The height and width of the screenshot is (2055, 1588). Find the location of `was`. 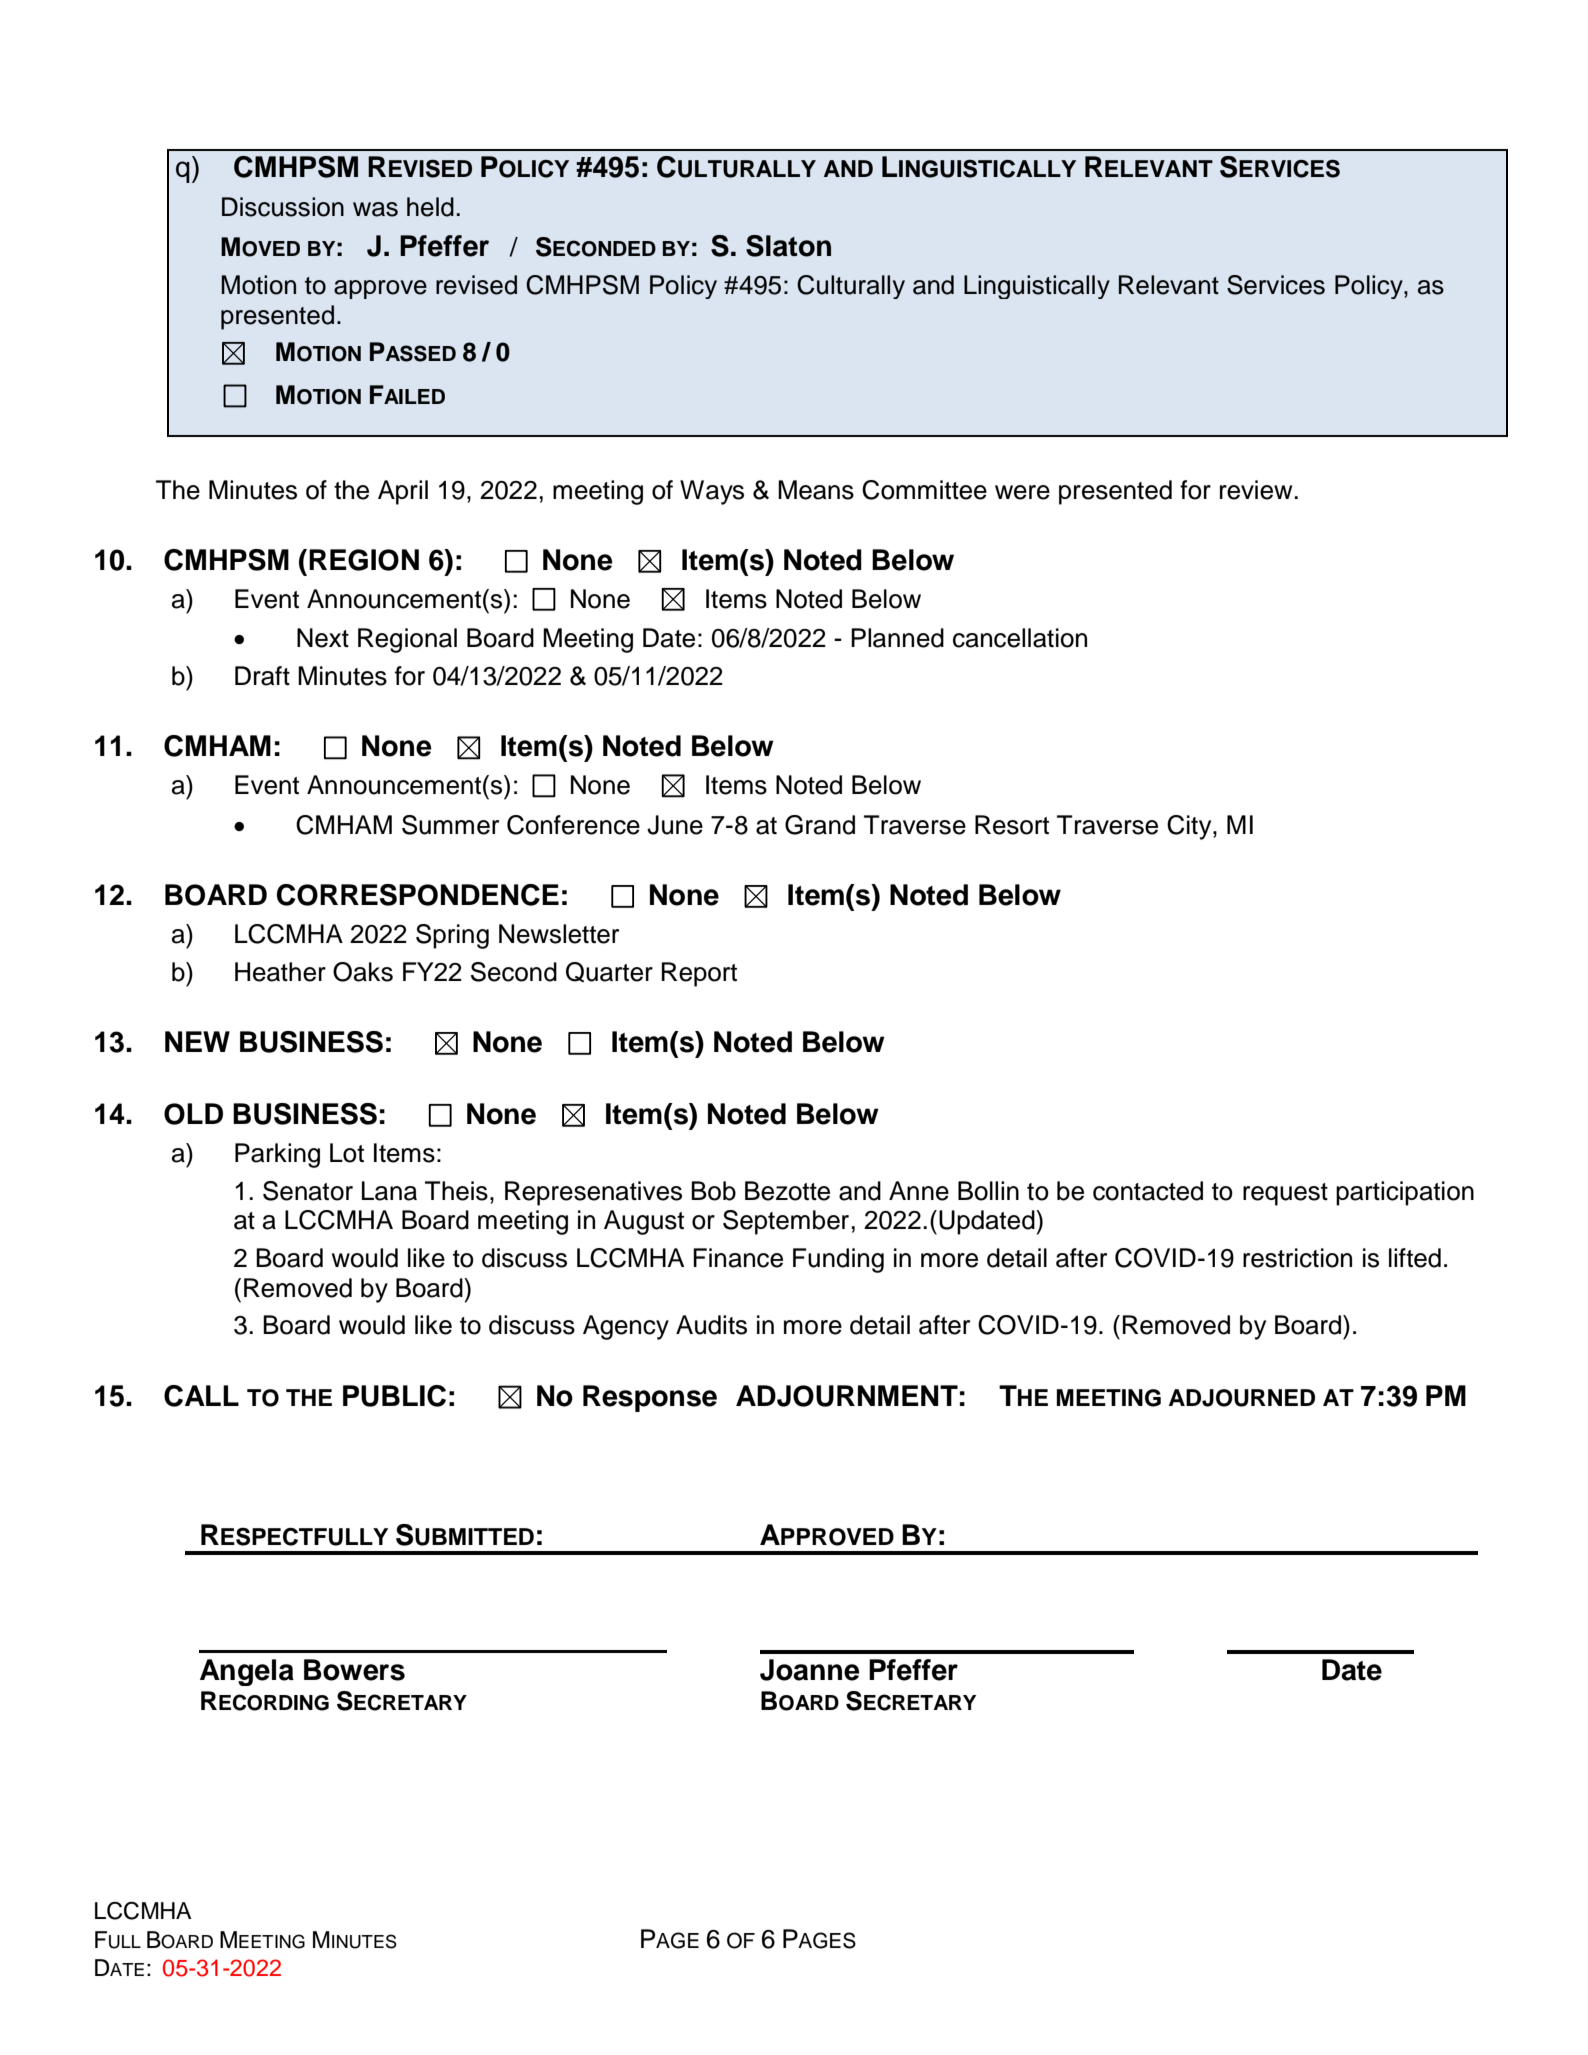

was is located at coordinates (375, 209).
